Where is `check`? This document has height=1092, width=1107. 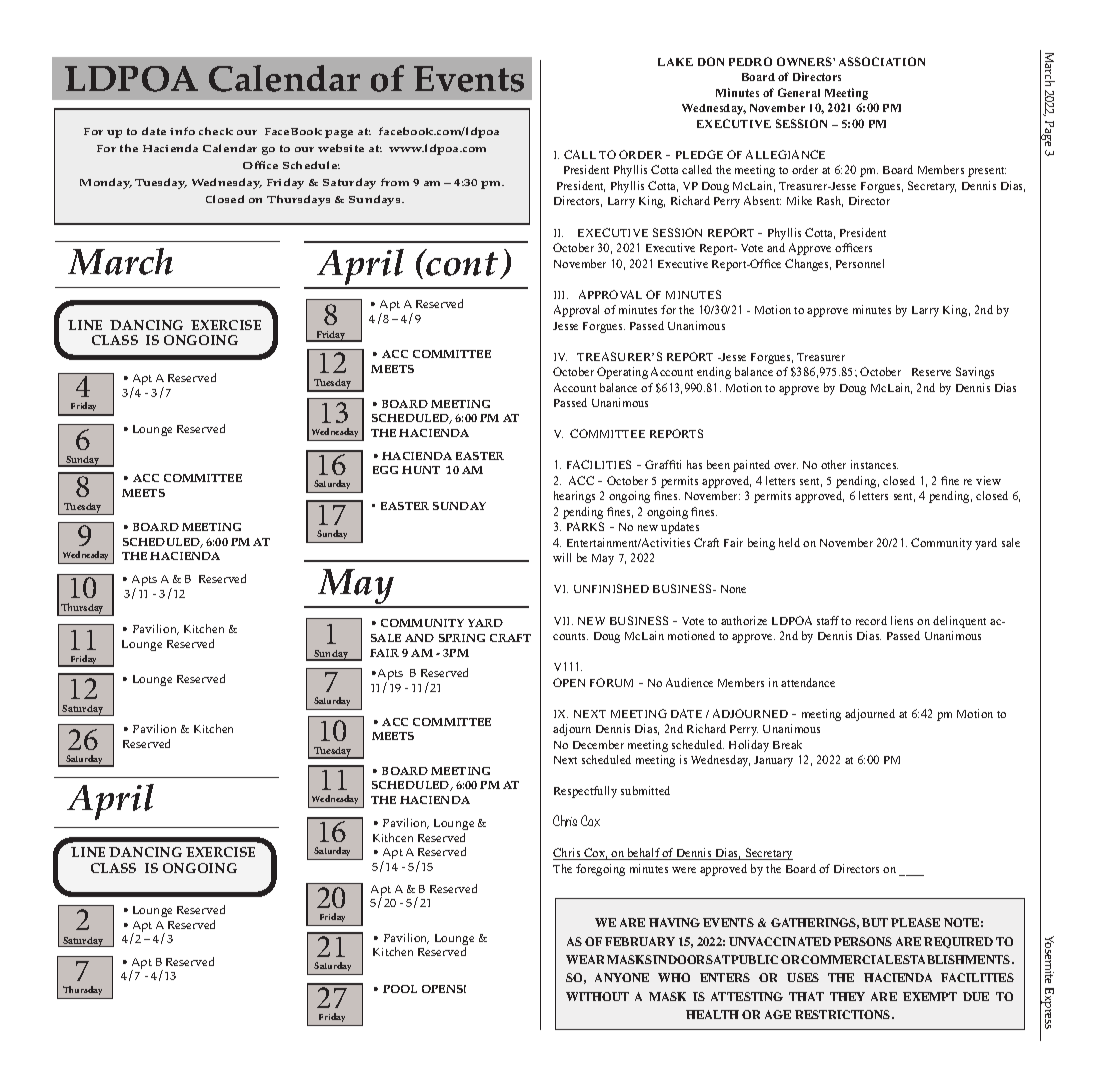
check is located at coordinates (216, 131).
